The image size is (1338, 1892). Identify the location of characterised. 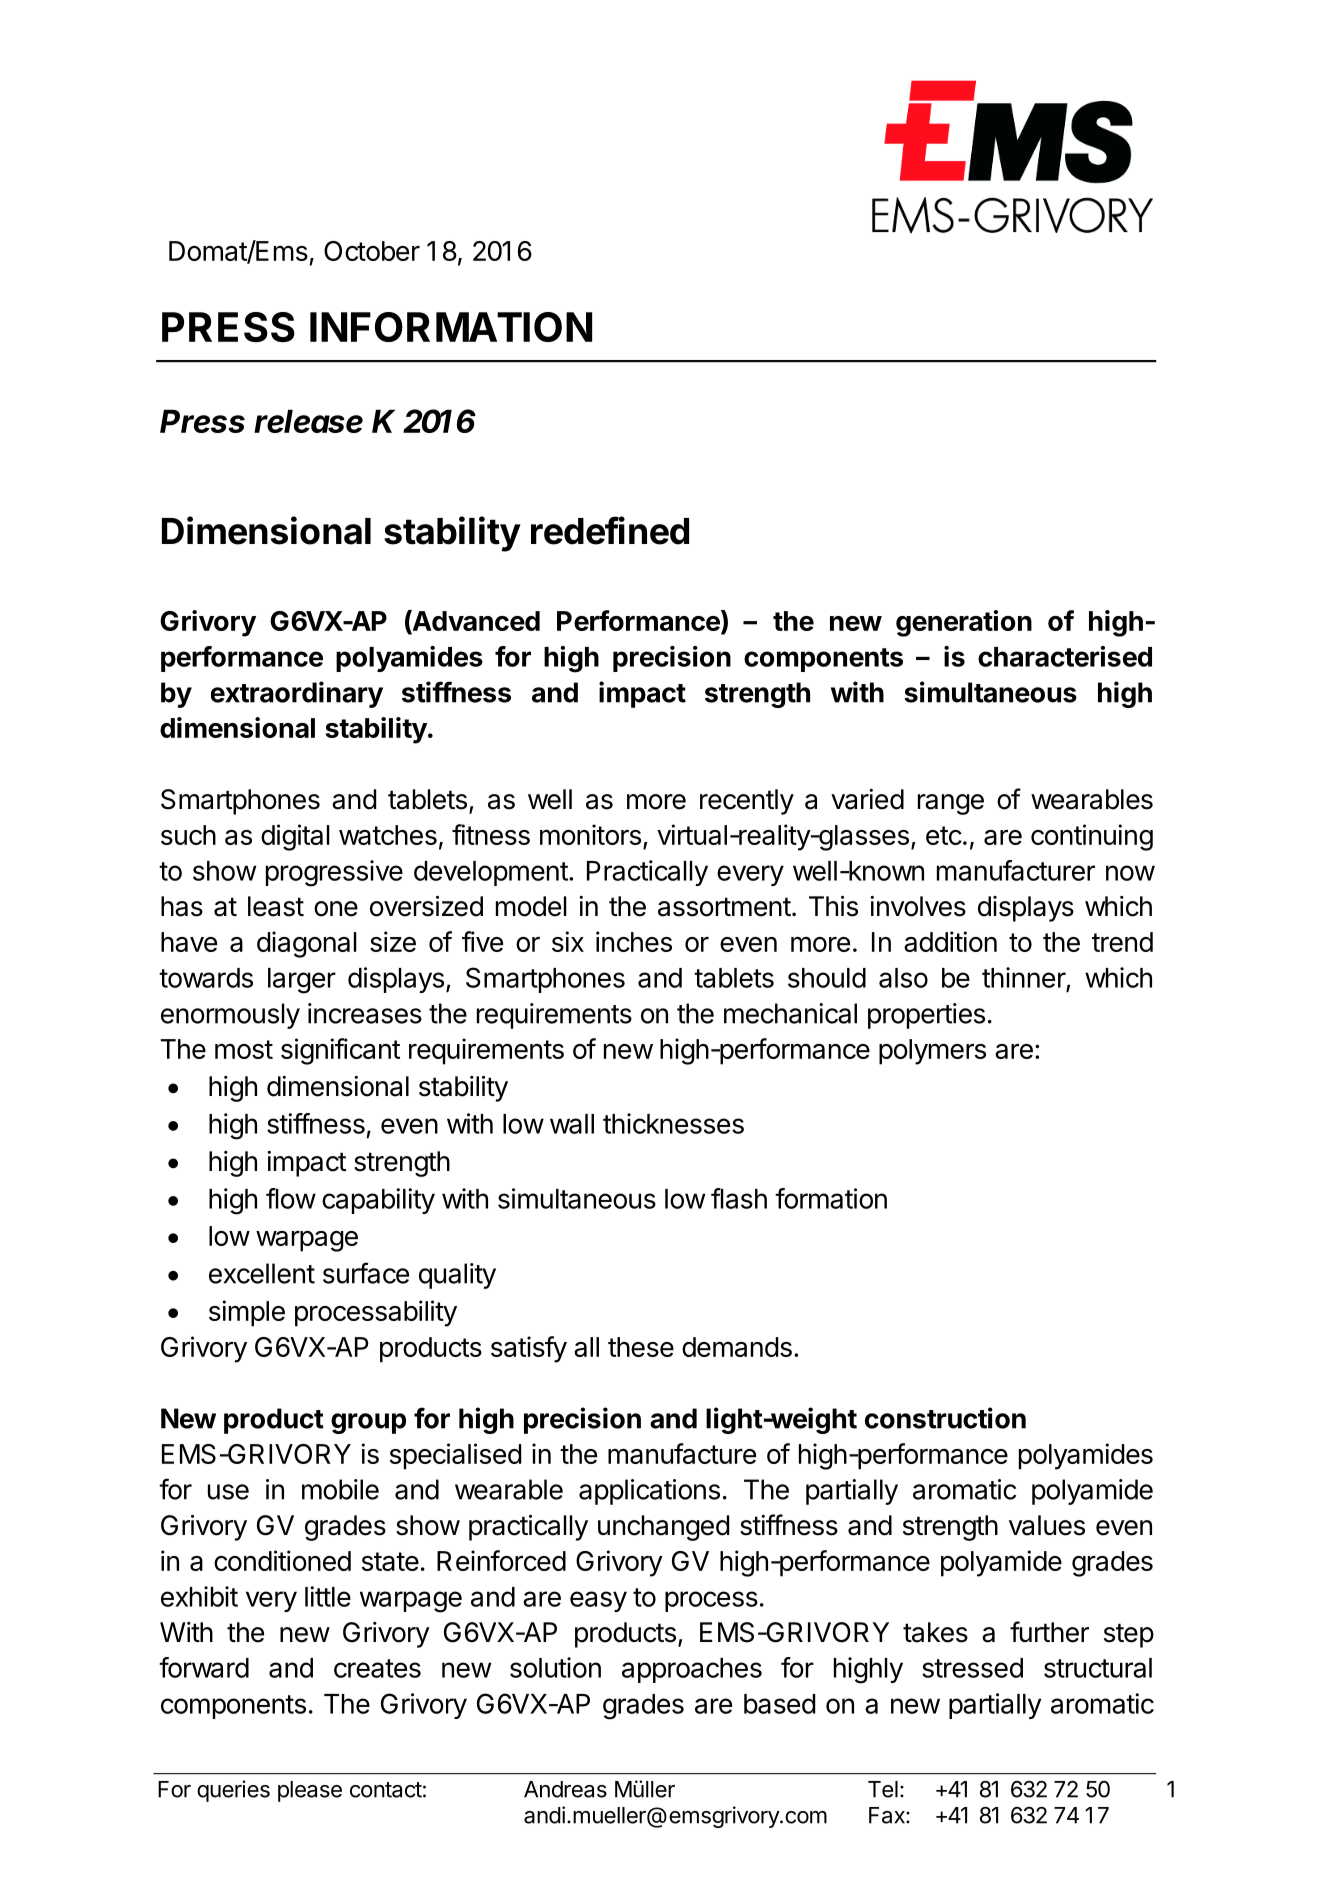
(1065, 656).
